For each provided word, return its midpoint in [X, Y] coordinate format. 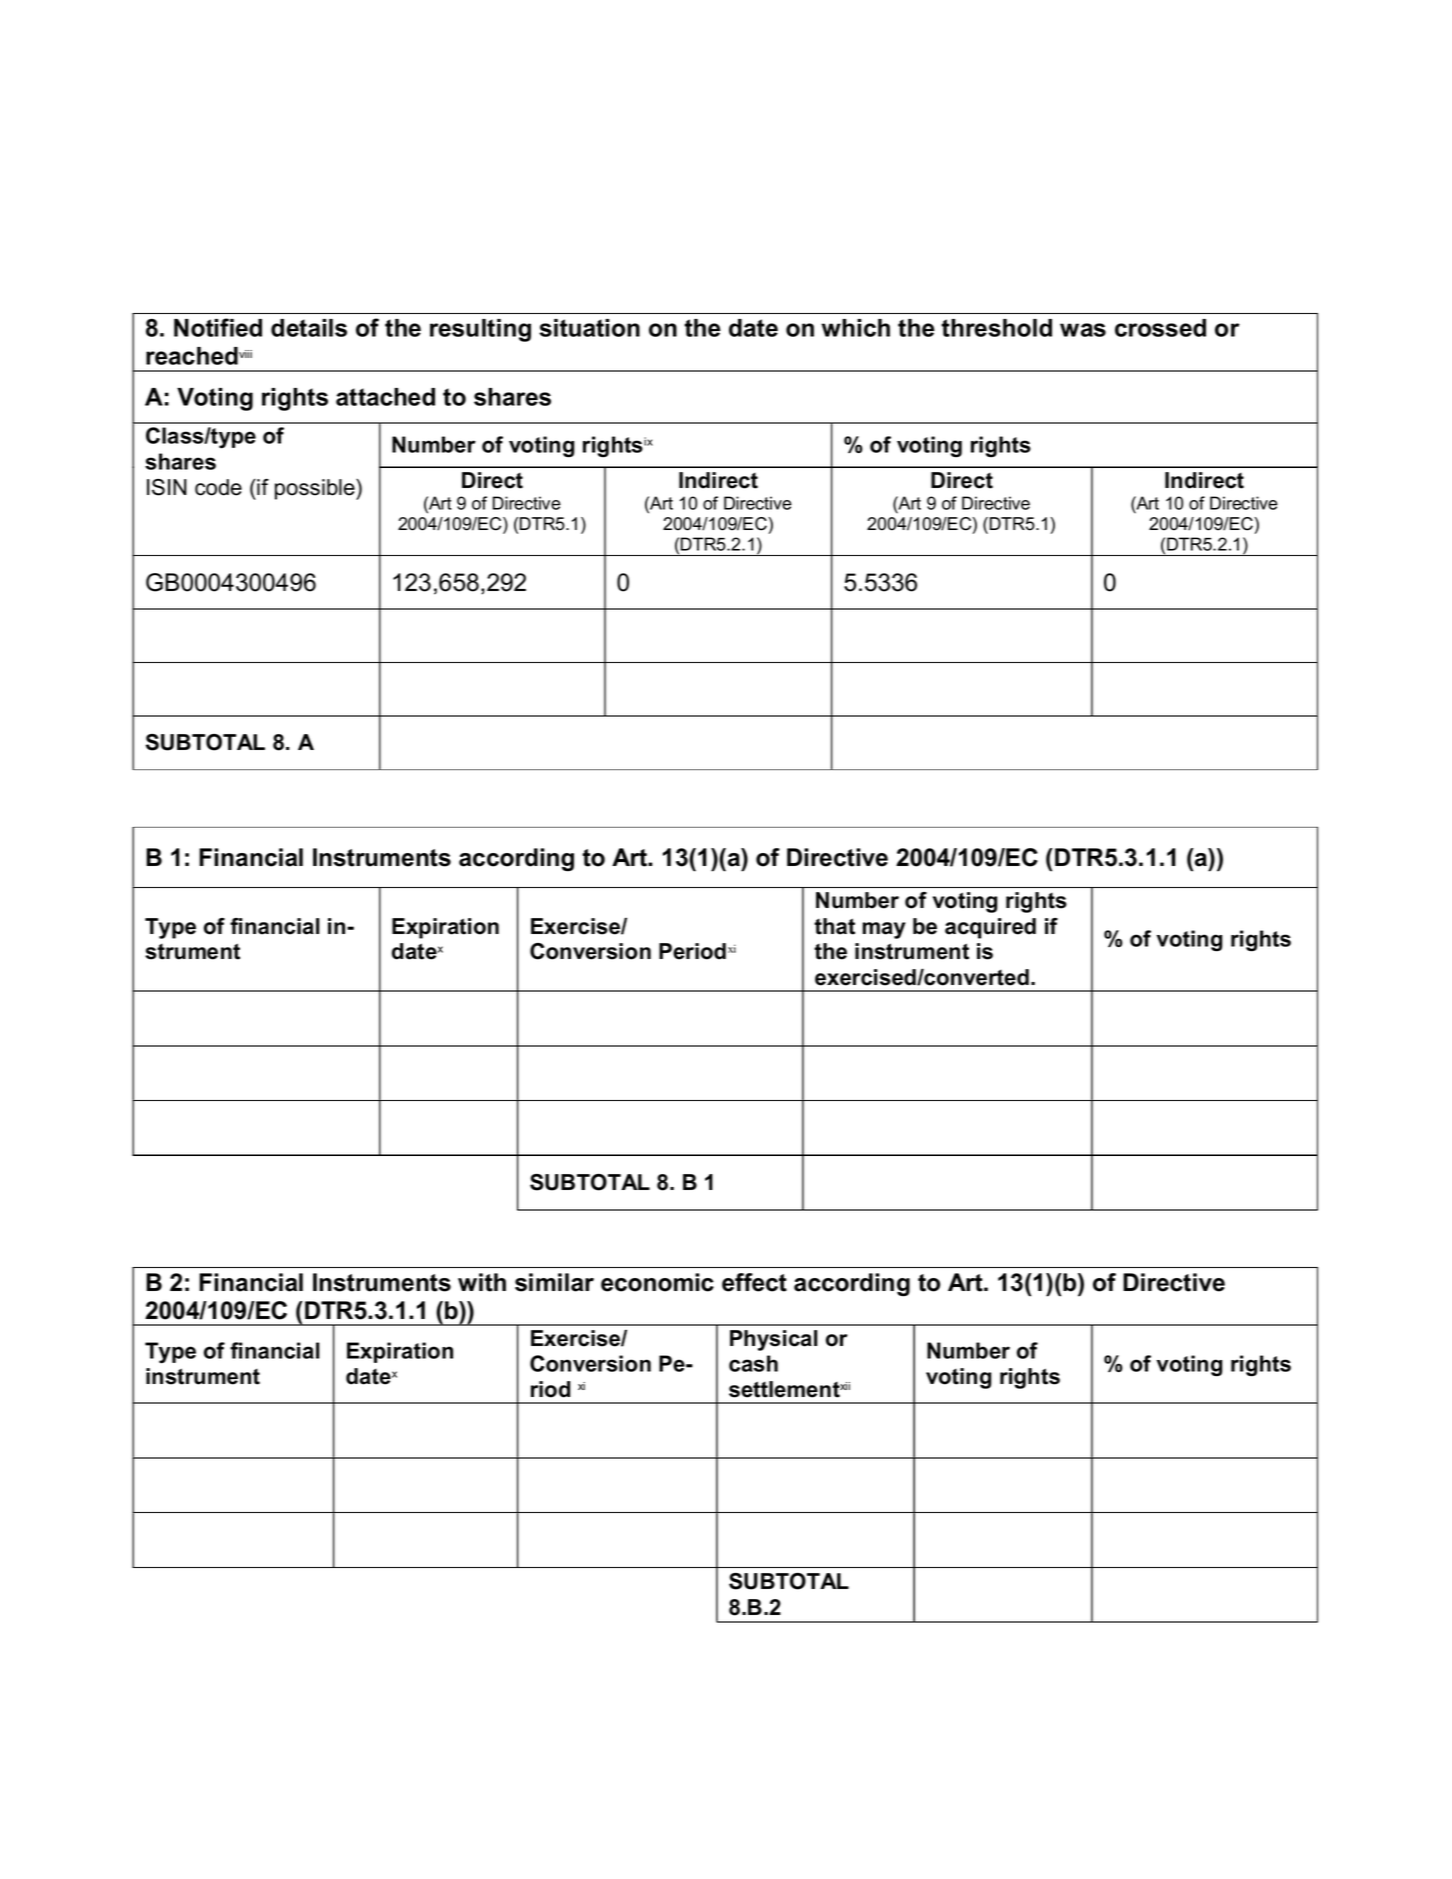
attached [385, 397]
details [309, 328]
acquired [990, 928]
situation [589, 328]
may [884, 930]
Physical [773, 1340]
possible [316, 489]
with [482, 1282]
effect [754, 1282]
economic [657, 1282]
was [1083, 330]
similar [554, 1282]
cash [753, 1363]
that [834, 926]
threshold [997, 328]
